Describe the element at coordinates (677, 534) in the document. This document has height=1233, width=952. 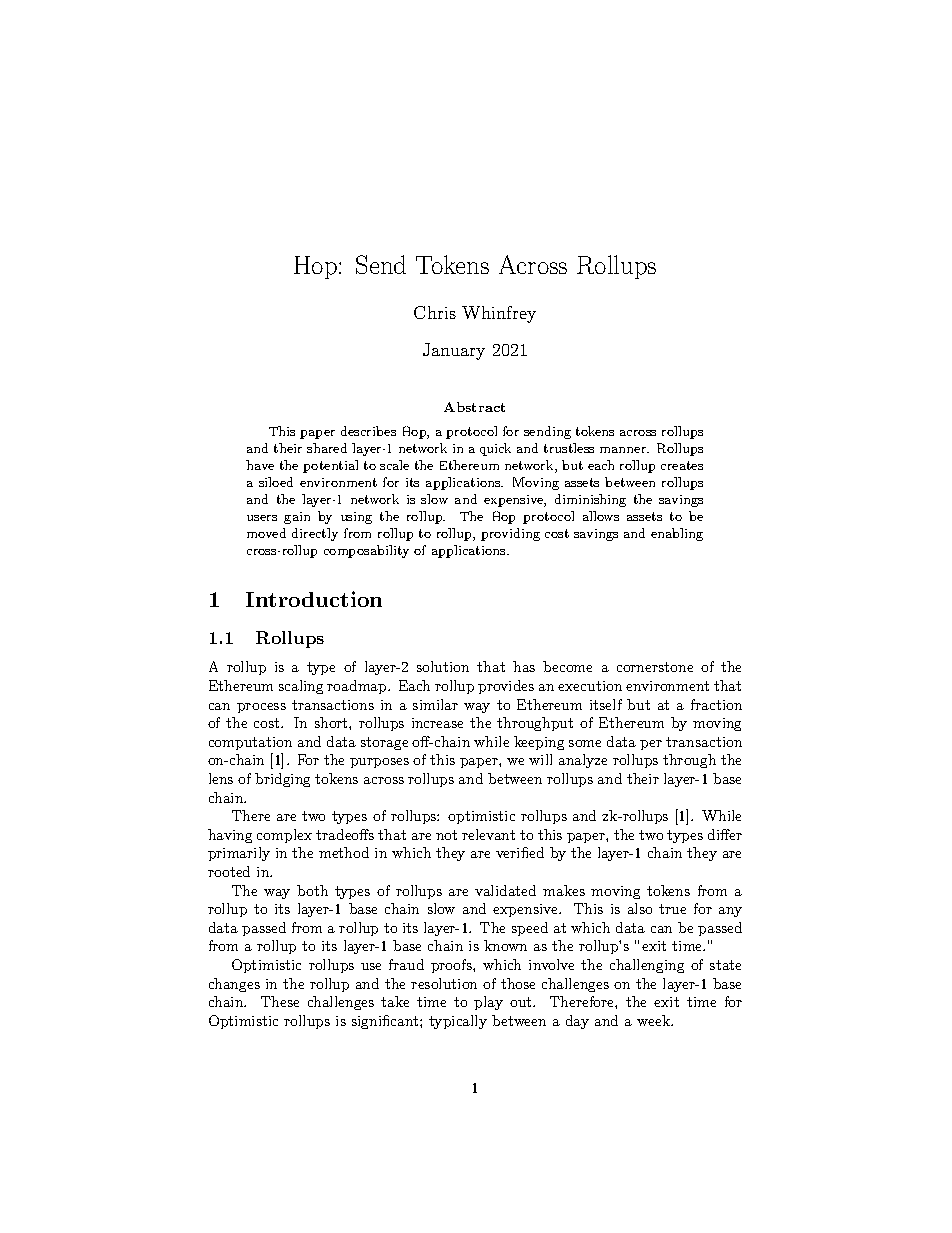
I see `enabling` at that location.
